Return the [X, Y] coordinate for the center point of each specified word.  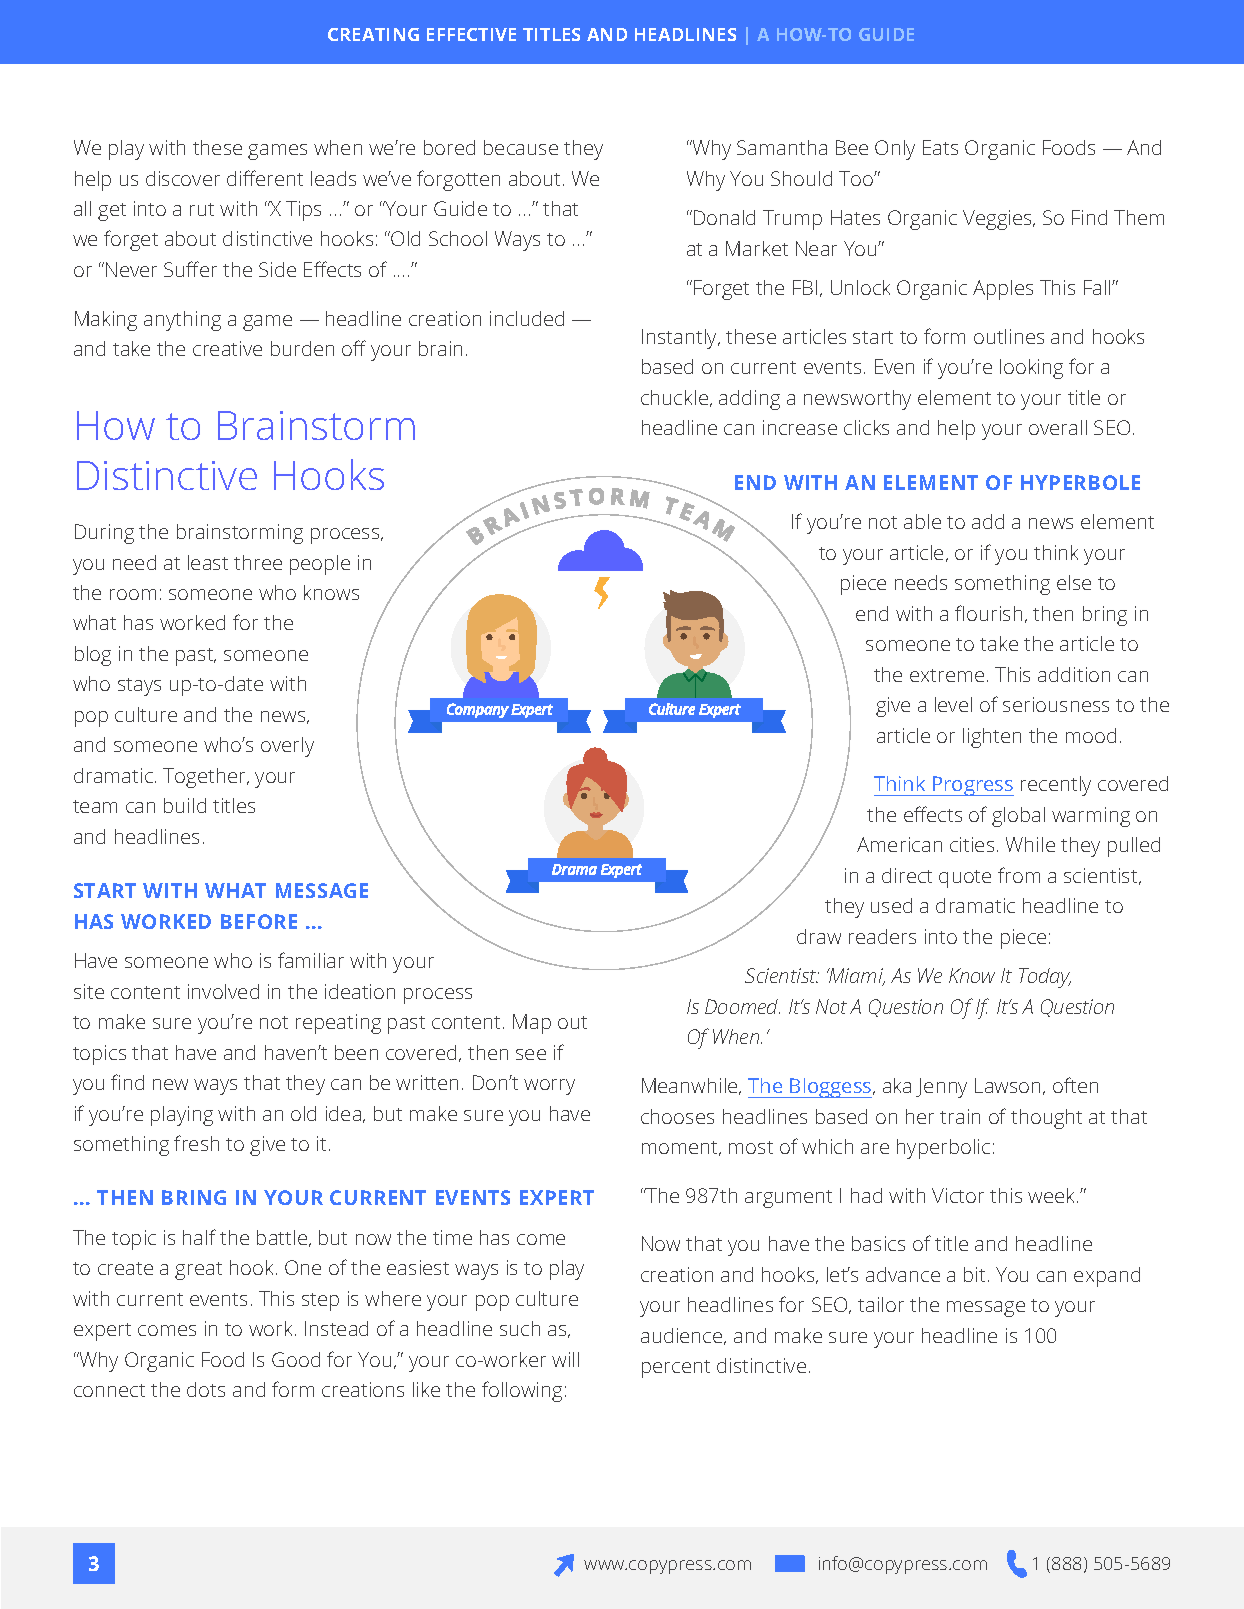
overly [287, 747]
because [521, 147]
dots [206, 1389]
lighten [992, 738]
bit [974, 1274]
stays [139, 687]
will [565, 1359]
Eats [940, 147]
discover [183, 178]
